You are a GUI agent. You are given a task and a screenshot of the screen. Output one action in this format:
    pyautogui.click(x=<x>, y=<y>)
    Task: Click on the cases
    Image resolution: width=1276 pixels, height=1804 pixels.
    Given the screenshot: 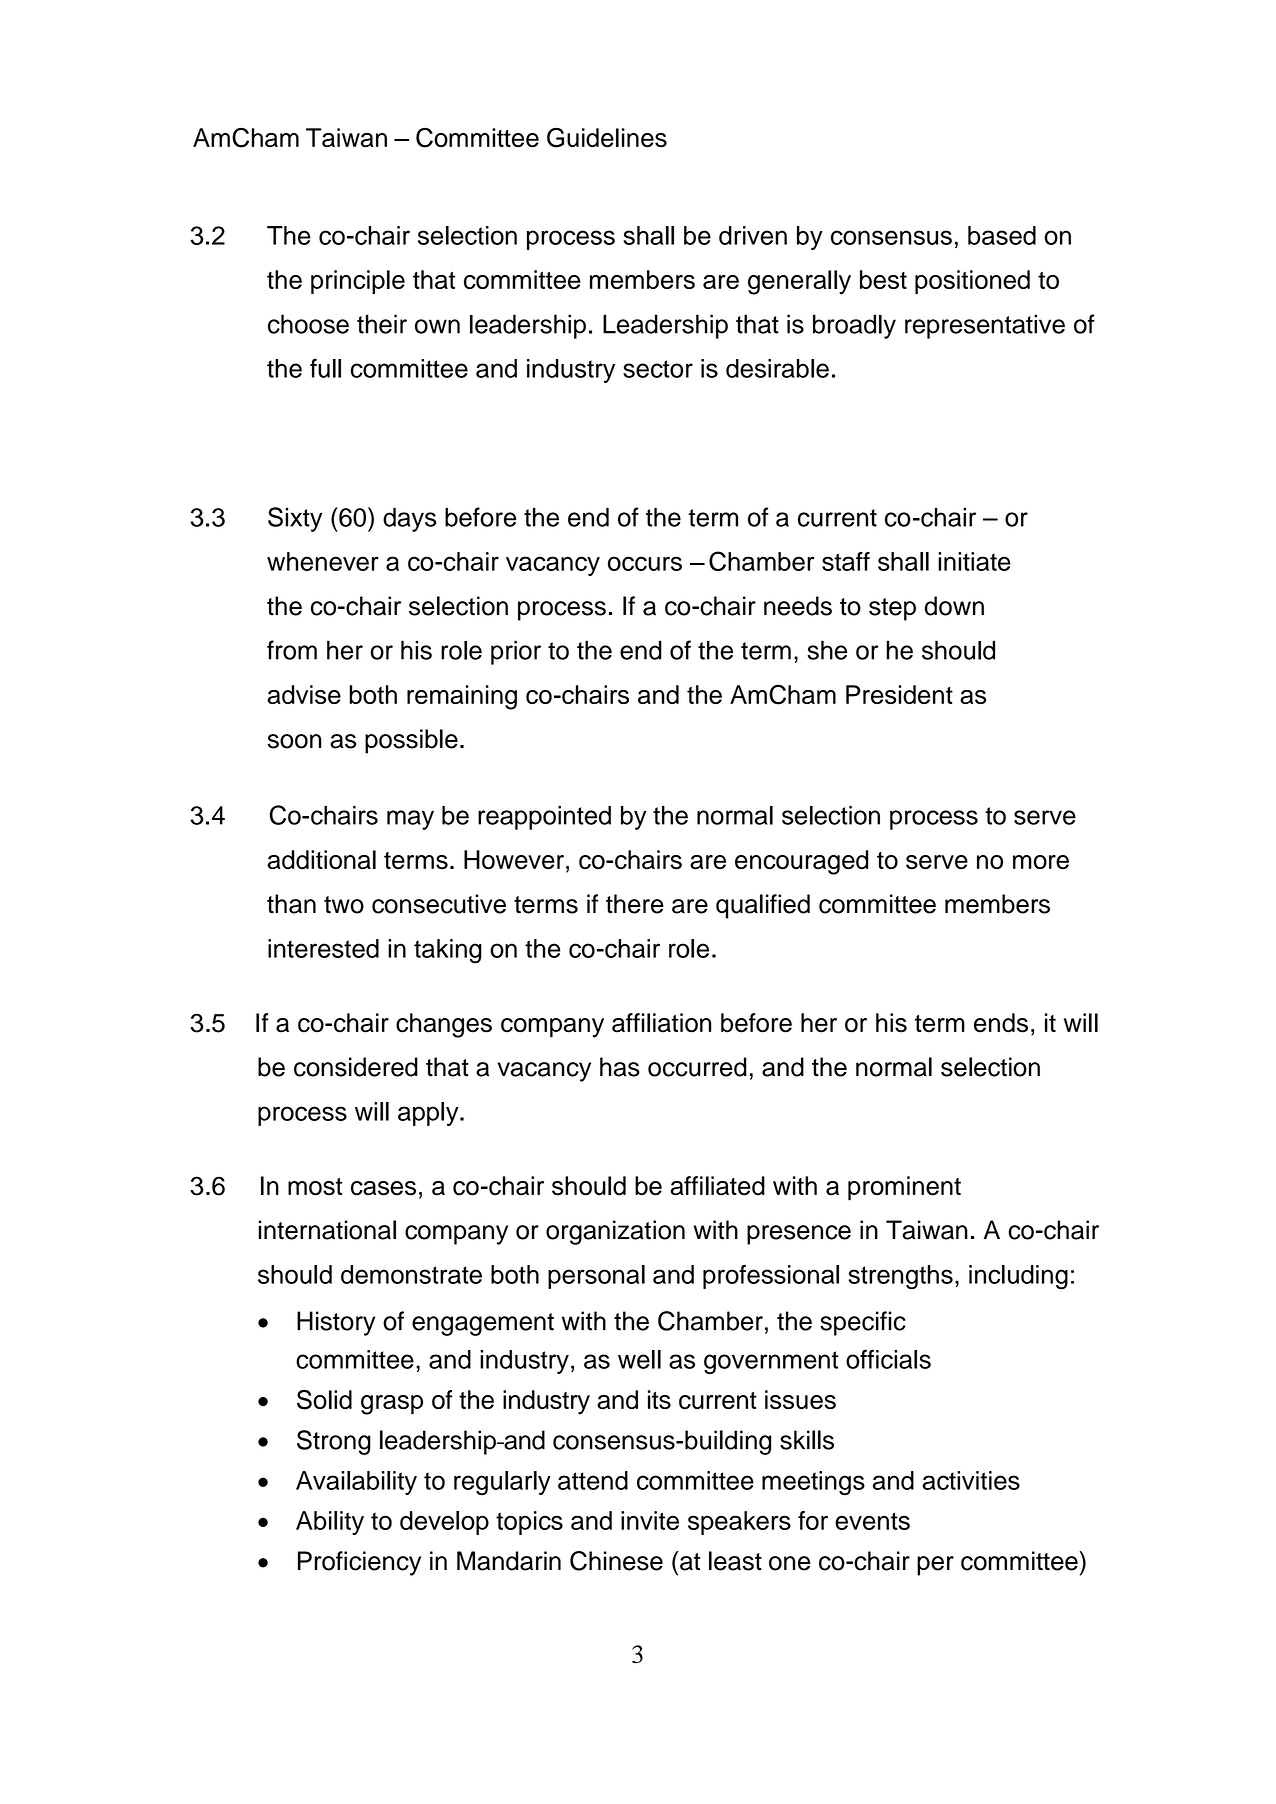 What is the action you would take?
    pyautogui.click(x=383, y=1188)
